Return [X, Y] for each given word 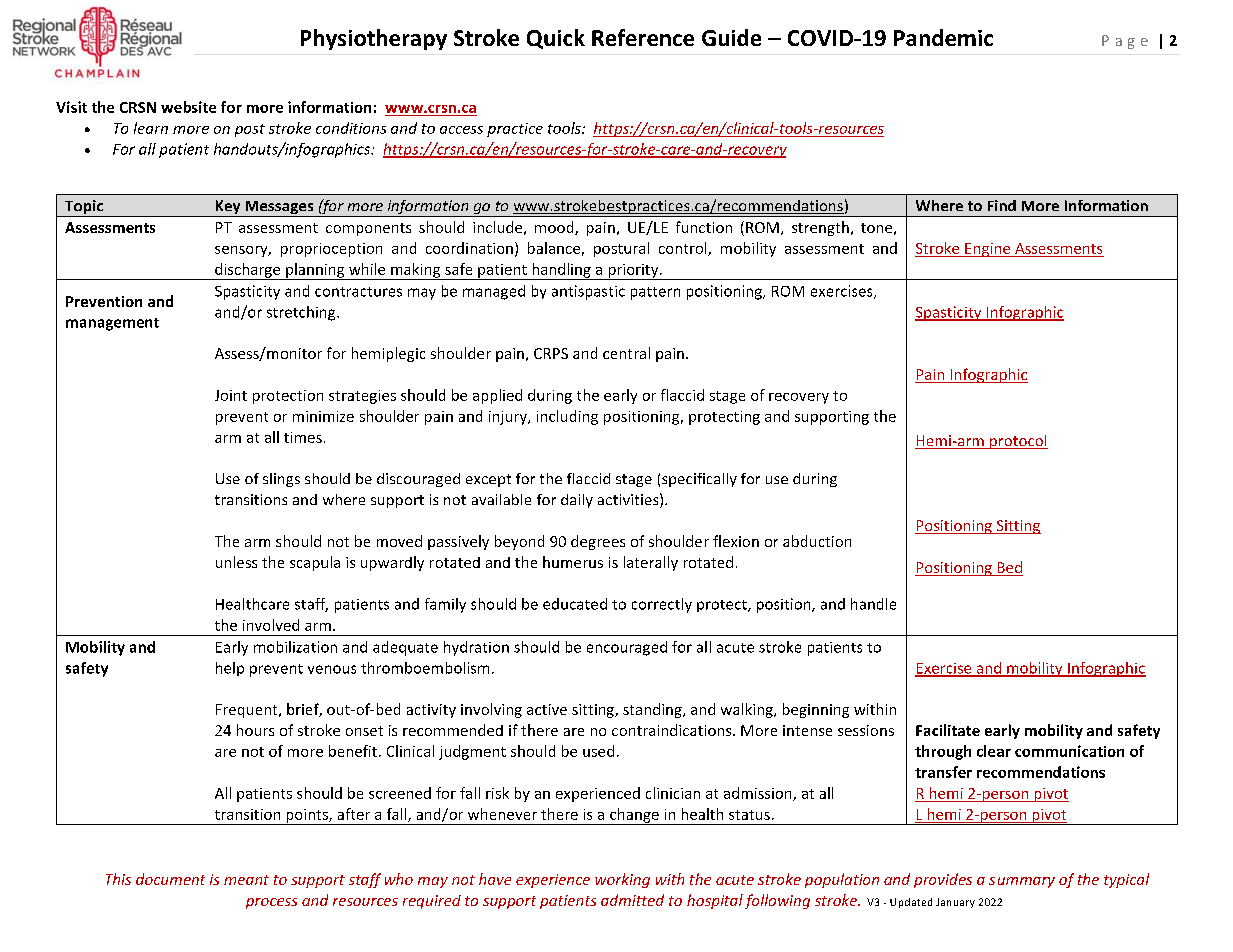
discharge [248, 271]
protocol [1018, 442]
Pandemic [943, 37]
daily [577, 501]
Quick [556, 39]
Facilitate [948, 730]
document [170, 879]
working [622, 880]
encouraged [627, 648]
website [188, 107]
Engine [988, 250]
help [230, 669]
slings [281, 480]
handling [561, 271]
